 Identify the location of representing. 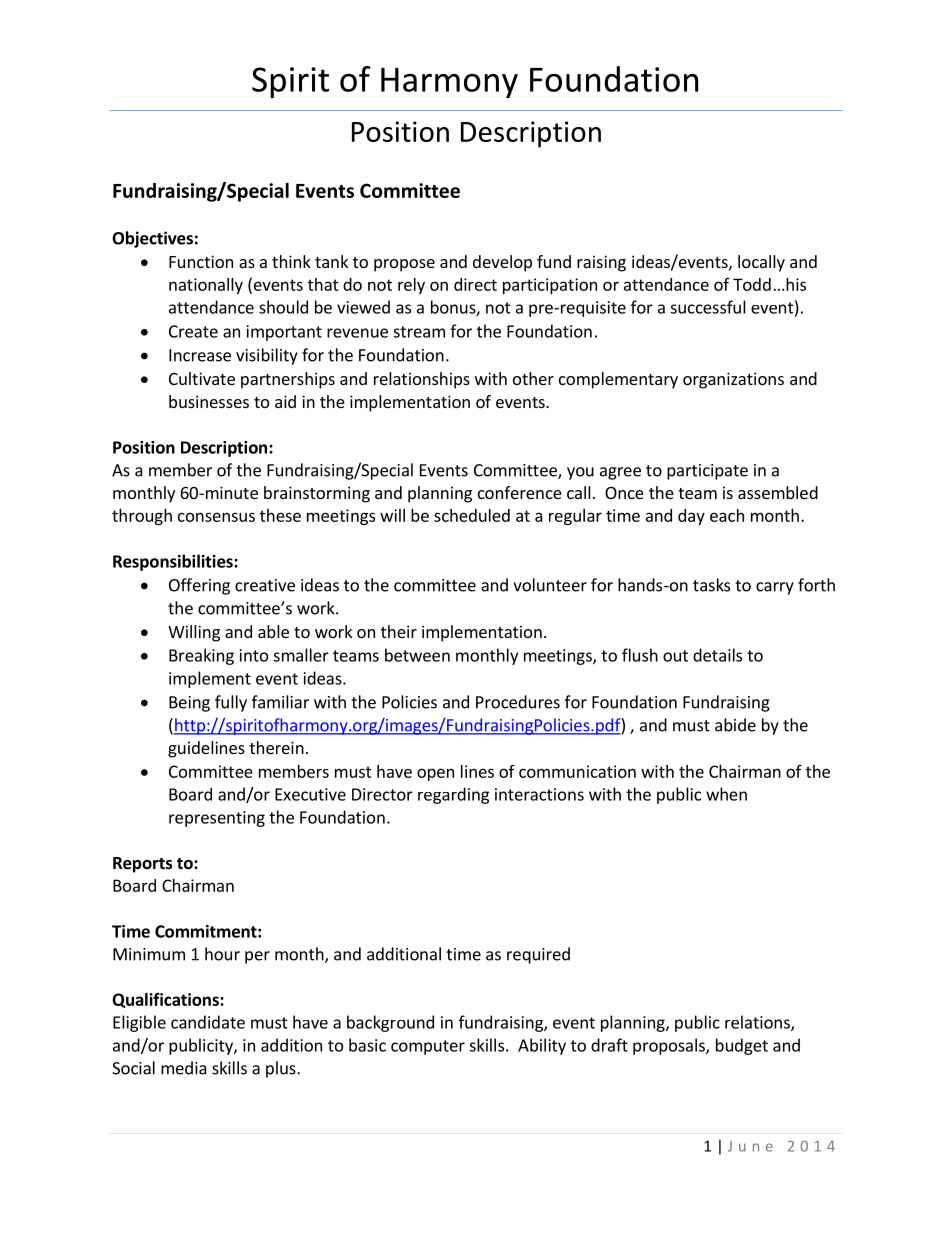
(217, 819).
